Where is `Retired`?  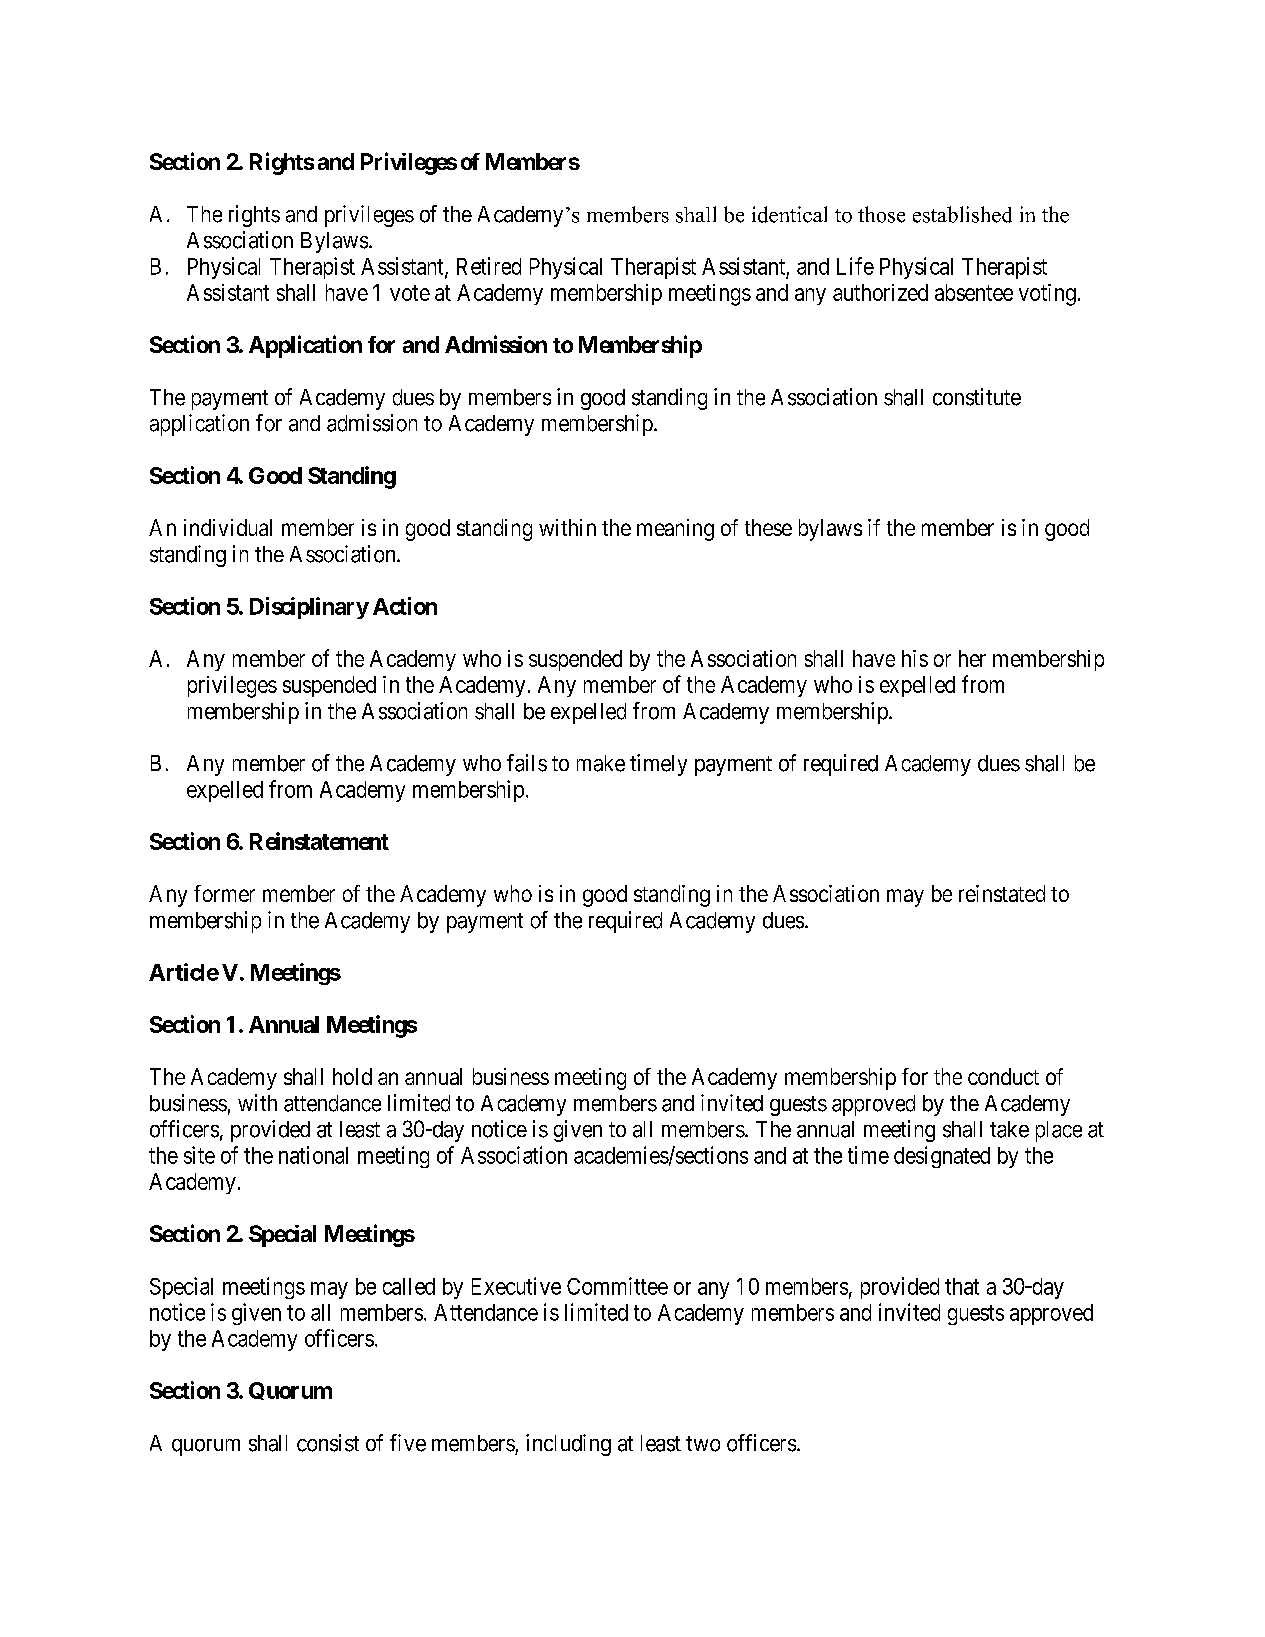 Retired is located at coordinates (489, 266).
